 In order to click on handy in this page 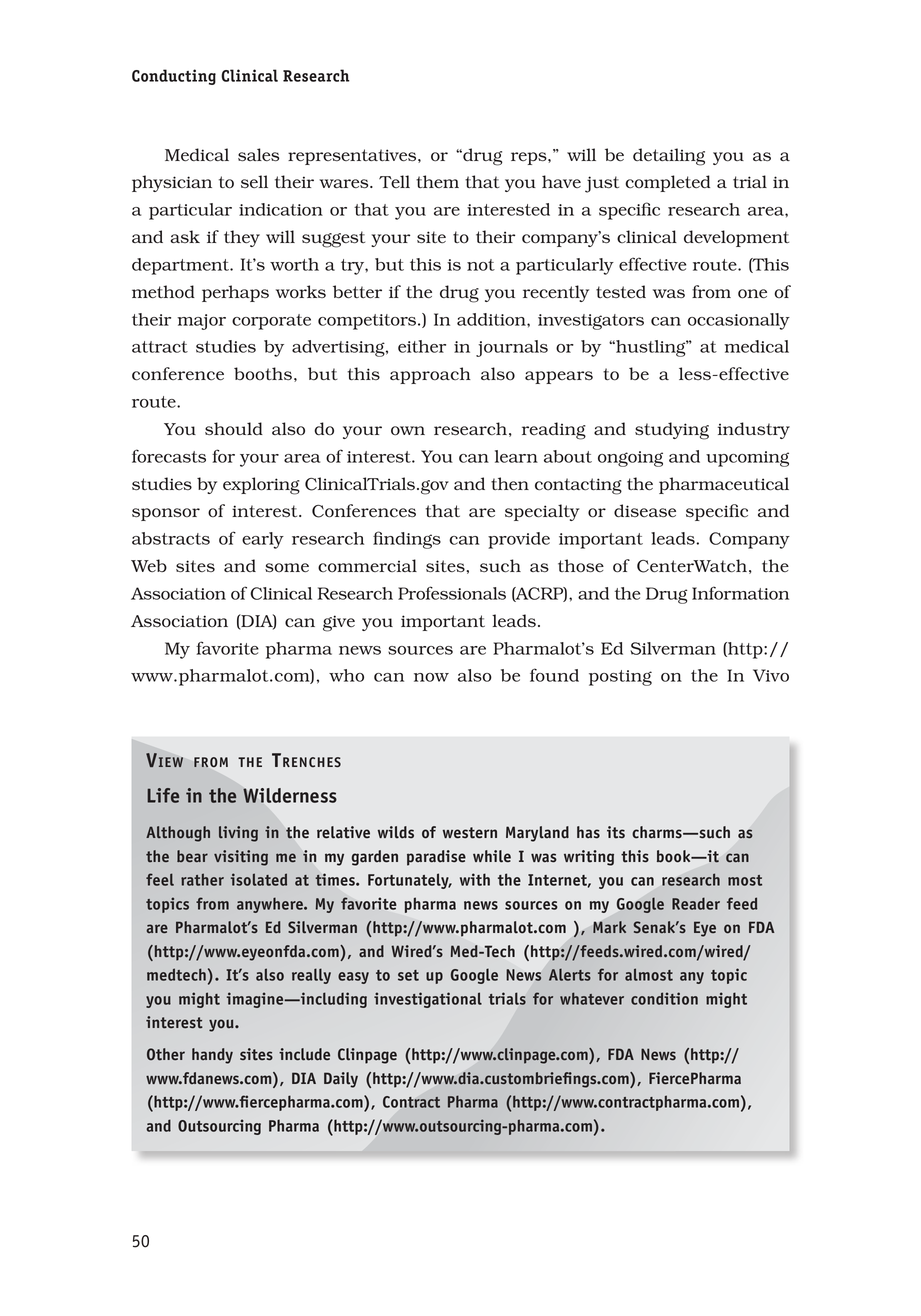, I will do `click(212, 1056)`.
